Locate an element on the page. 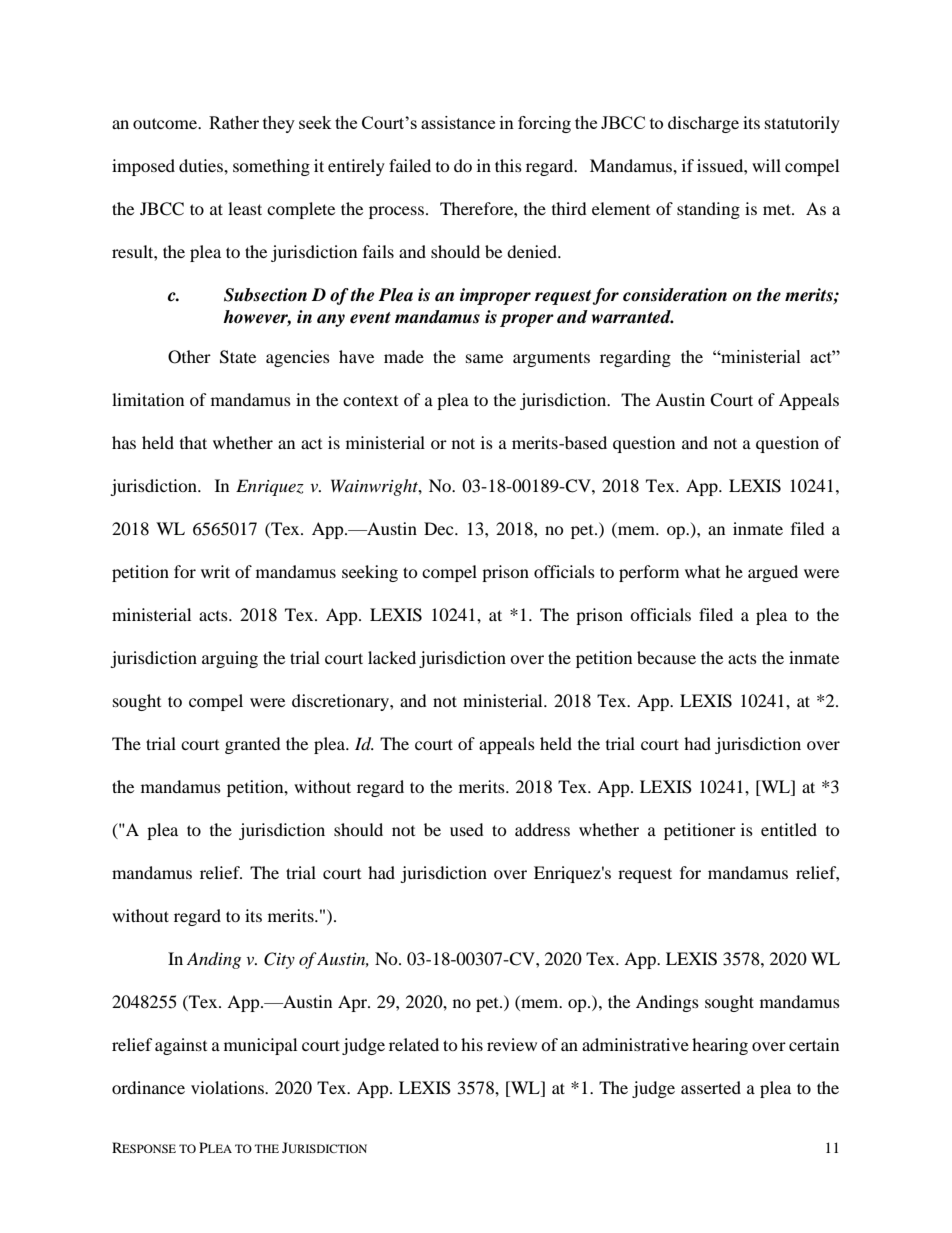  review is located at coordinates (512, 1044).
